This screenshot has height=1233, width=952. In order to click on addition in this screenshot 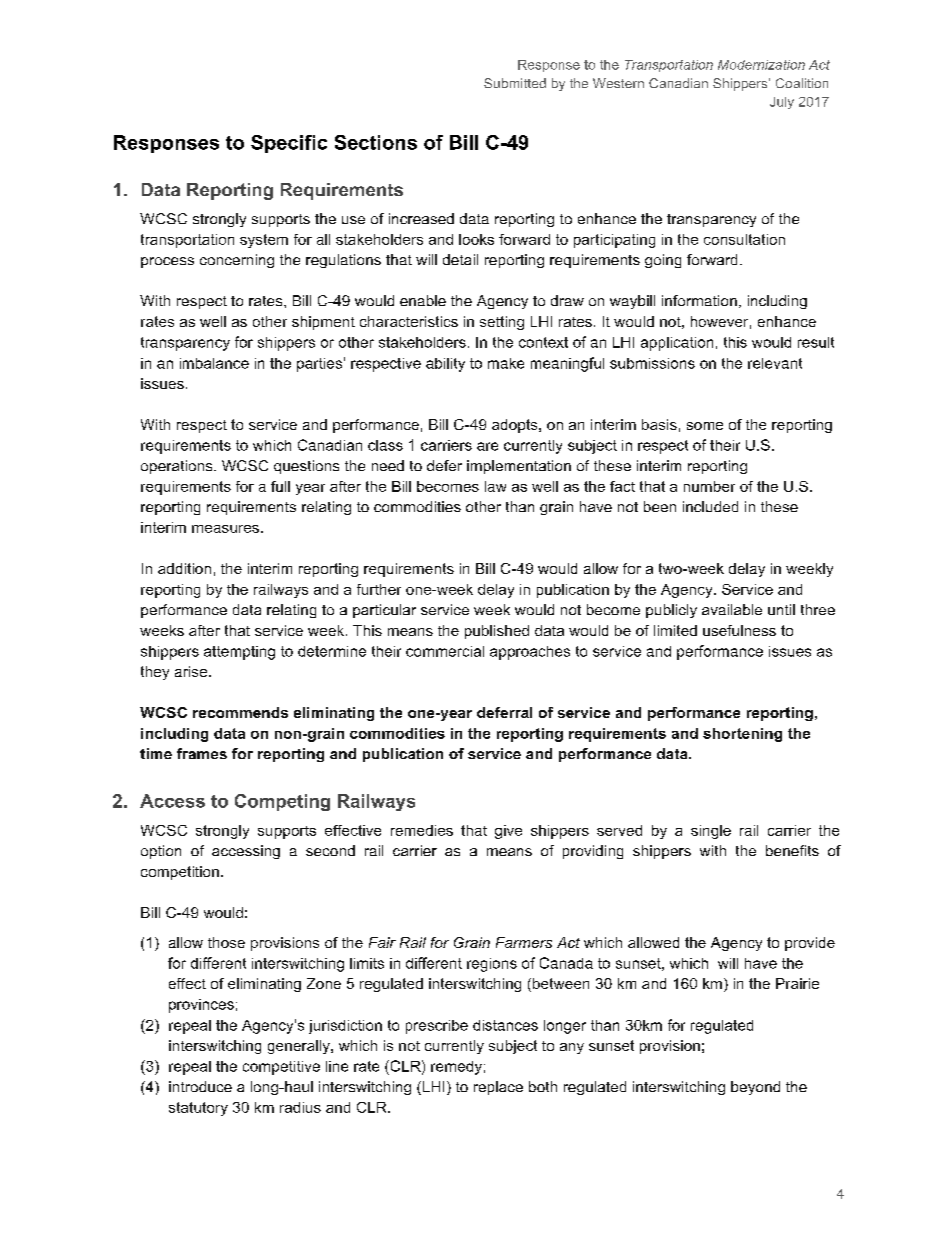, I will do `click(184, 568)`.
